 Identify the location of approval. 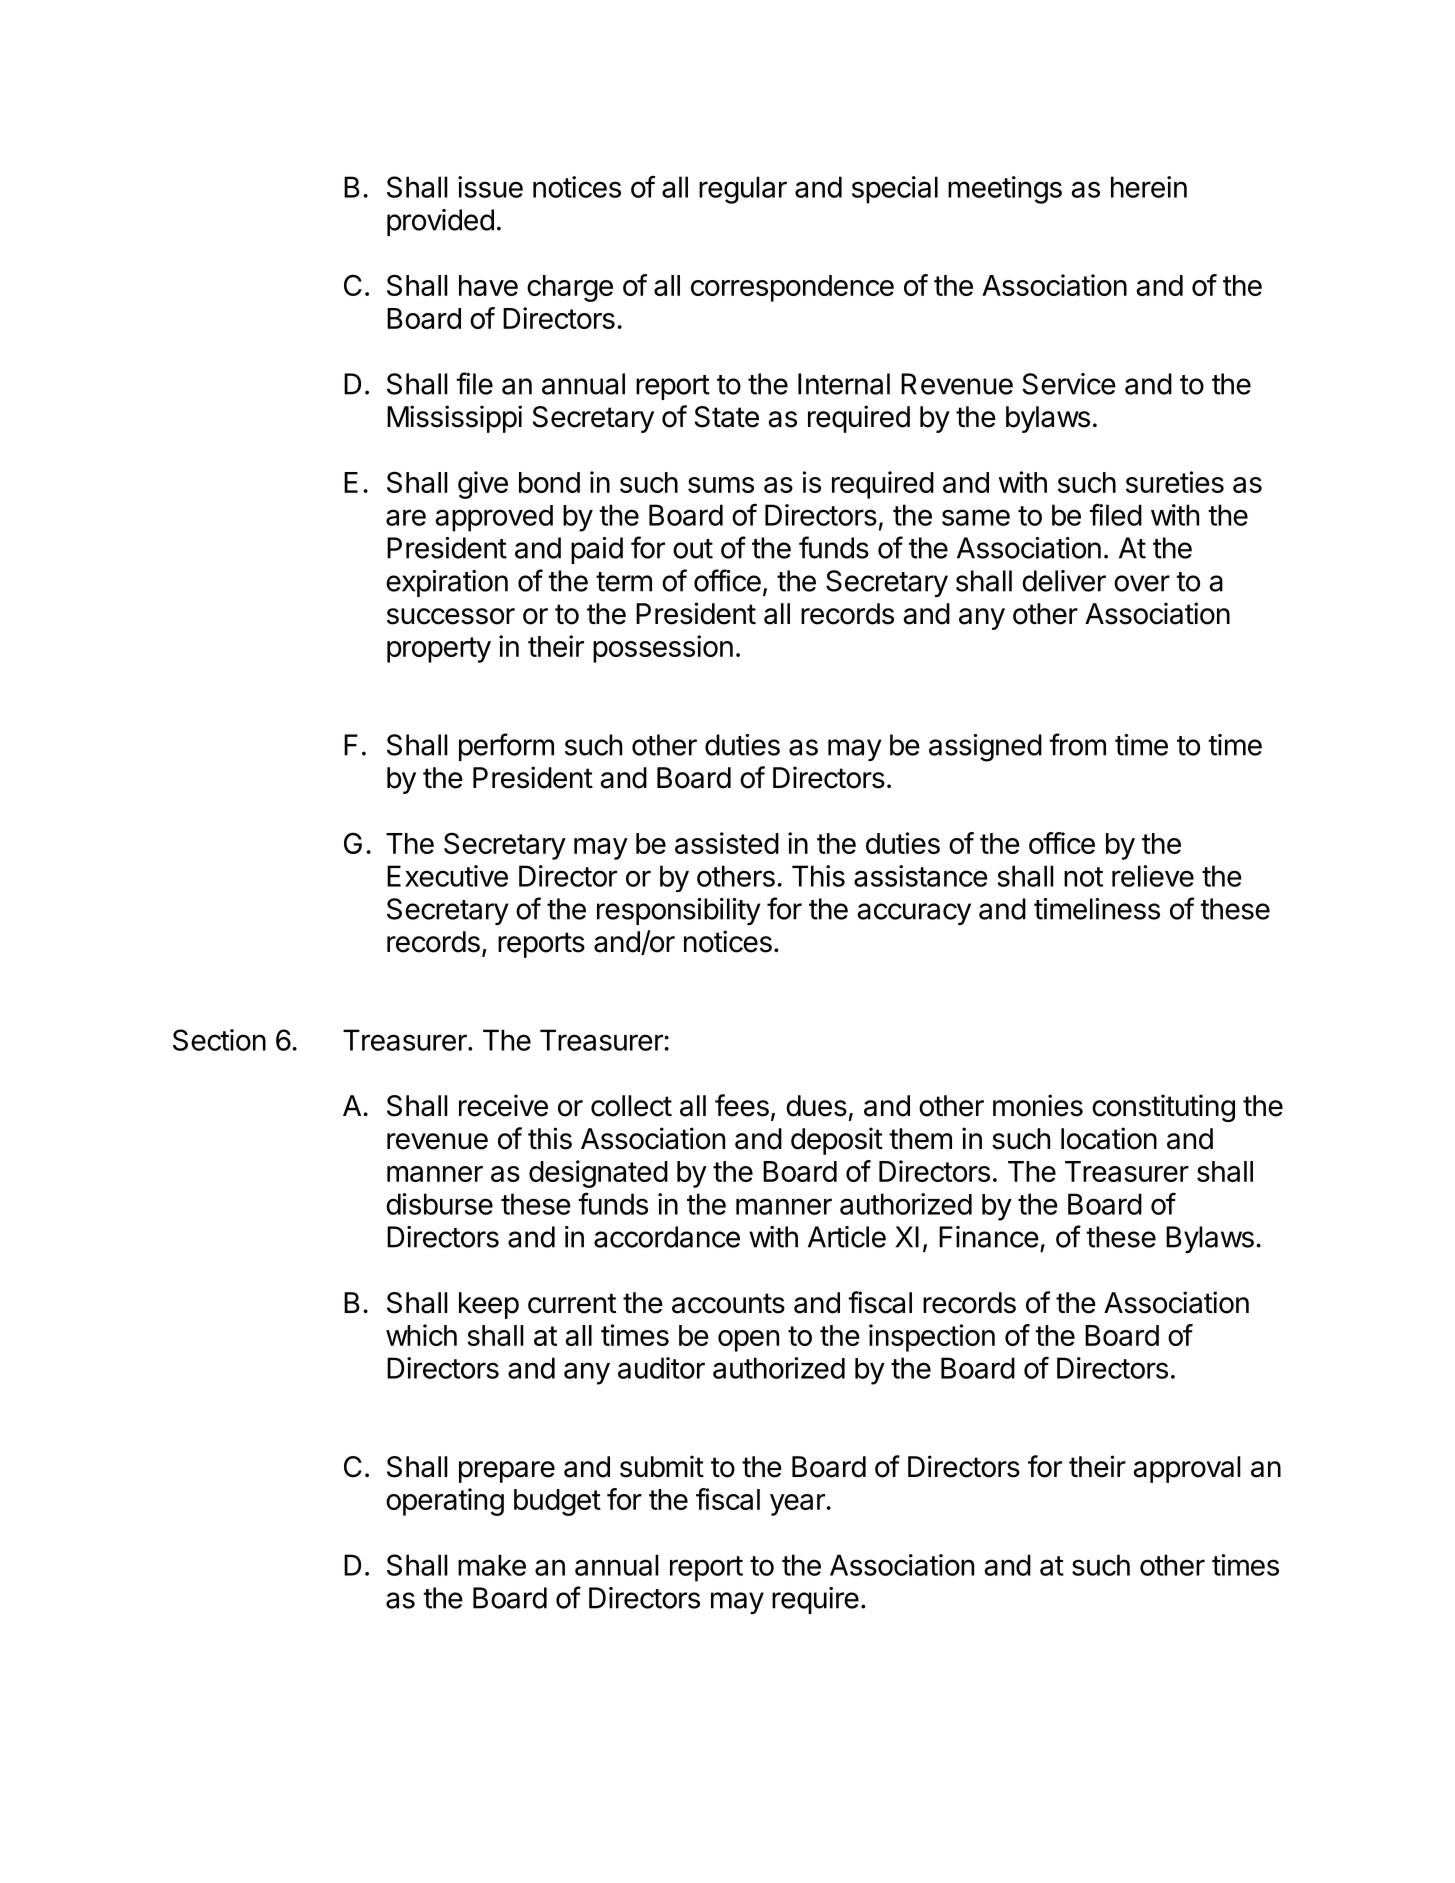
(1187, 1469).
